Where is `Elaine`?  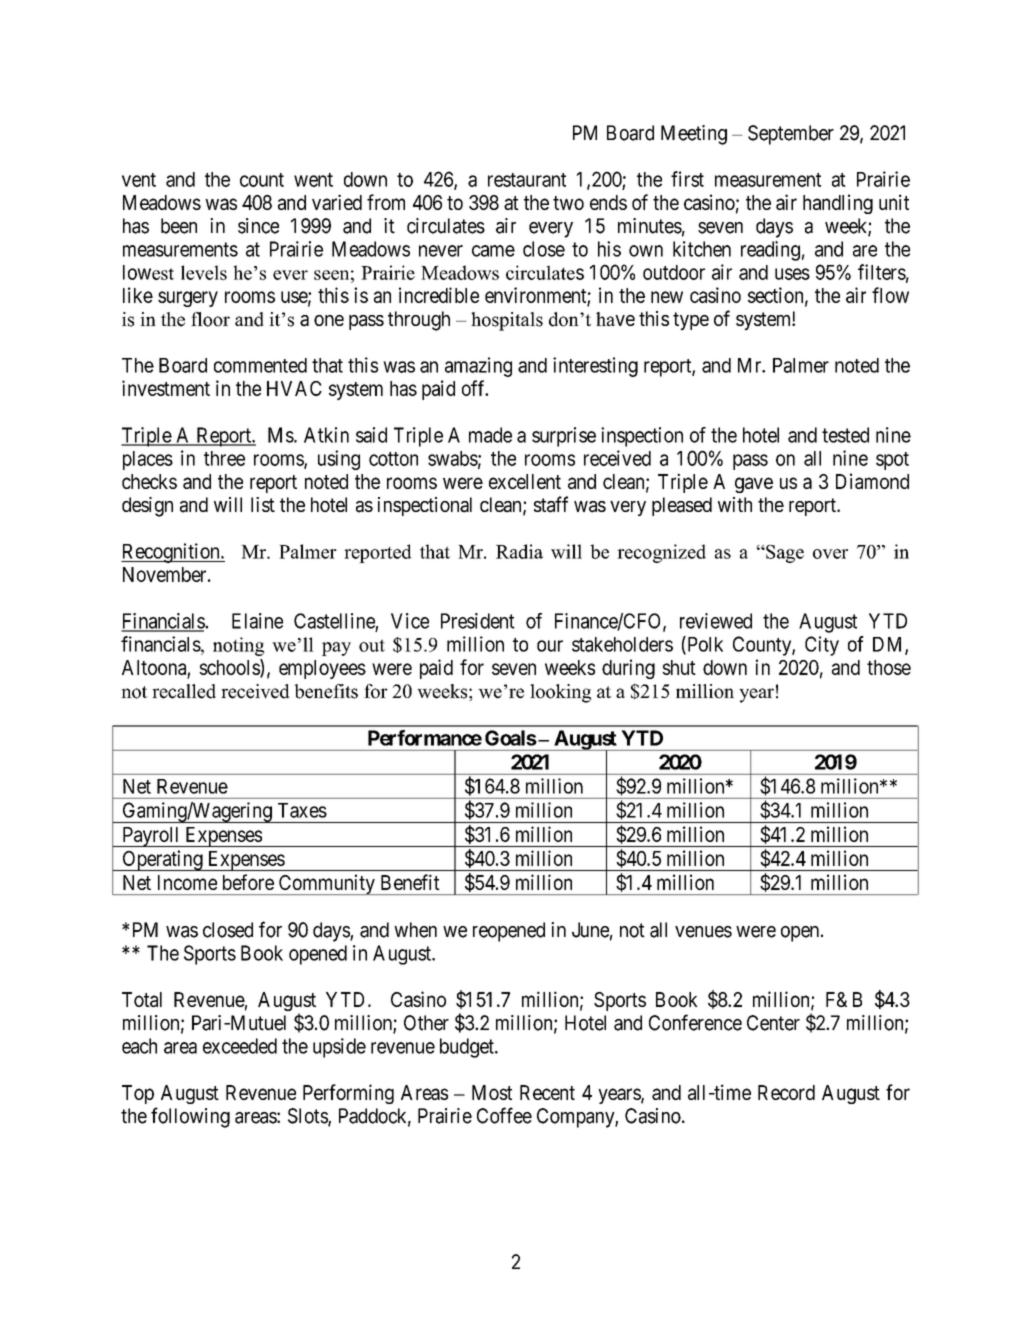 Elaine is located at coordinates (257, 621).
